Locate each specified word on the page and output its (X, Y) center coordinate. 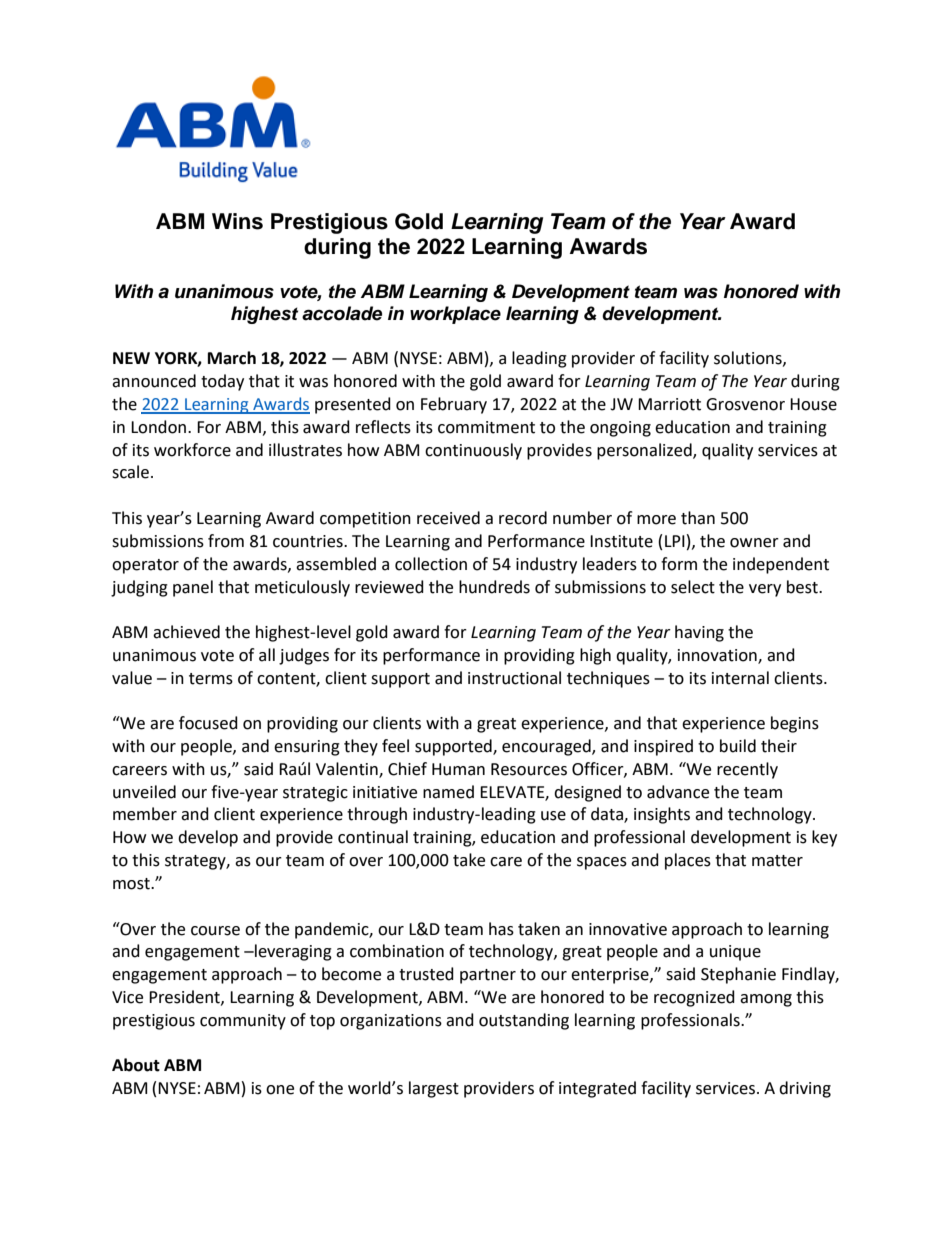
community (243, 1022)
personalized (645, 451)
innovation (718, 656)
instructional (514, 678)
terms (211, 679)
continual (373, 837)
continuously (473, 451)
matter (777, 861)
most (132, 884)
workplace (455, 315)
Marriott (669, 404)
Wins (237, 221)
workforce (192, 450)
